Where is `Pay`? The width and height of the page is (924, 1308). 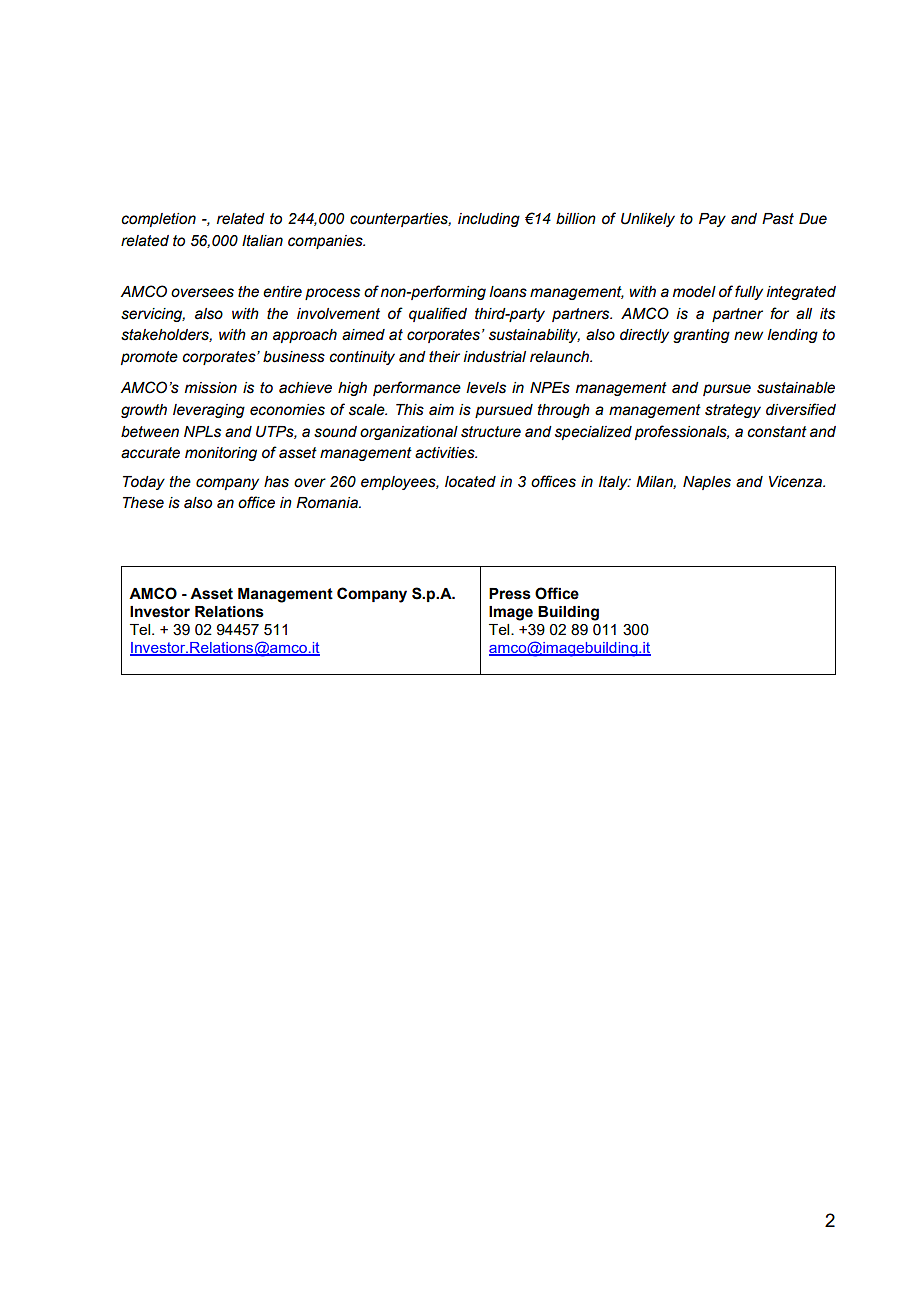 Pay is located at coordinates (712, 220).
